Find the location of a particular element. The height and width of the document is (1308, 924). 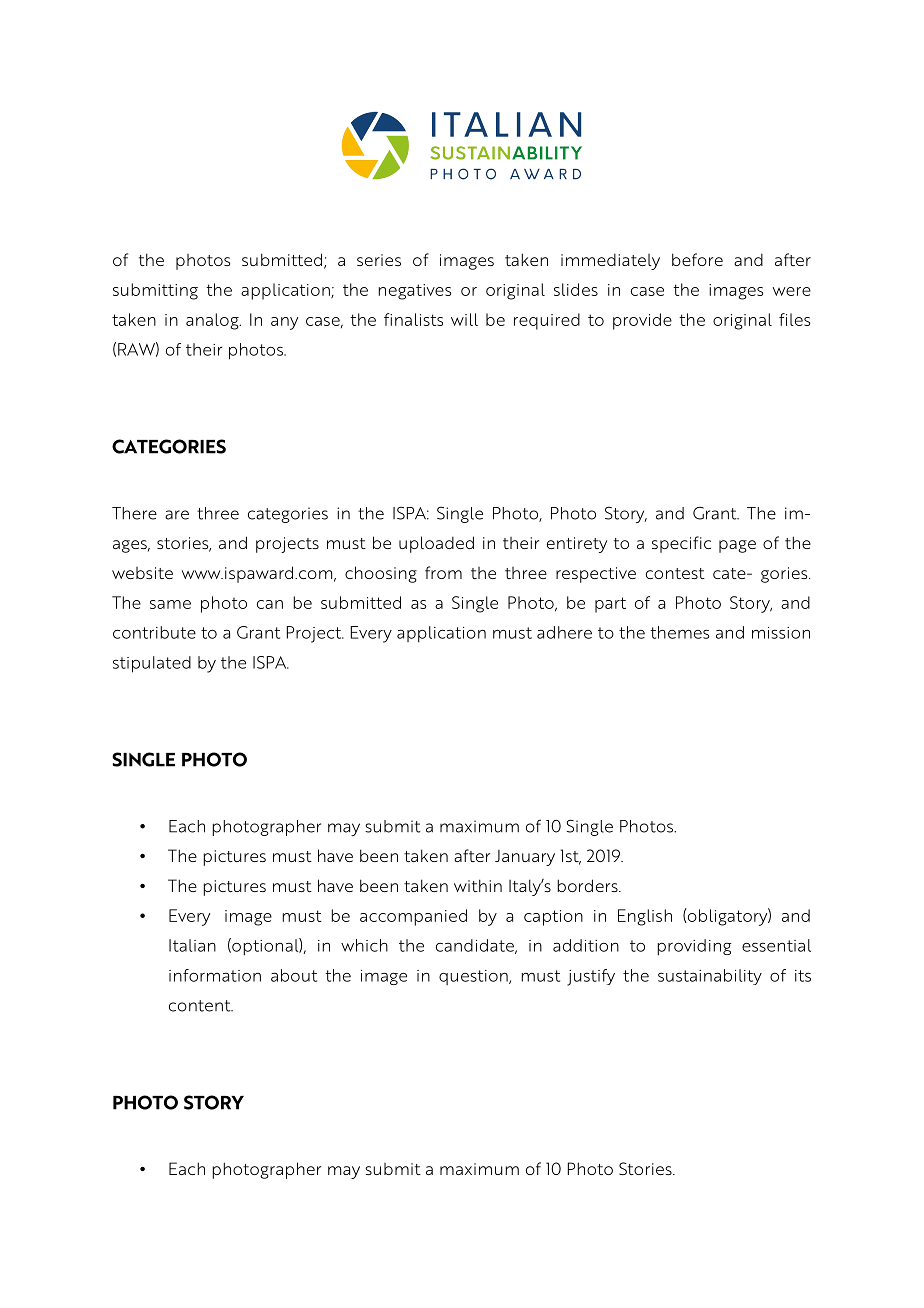

uploaded is located at coordinates (436, 544).
